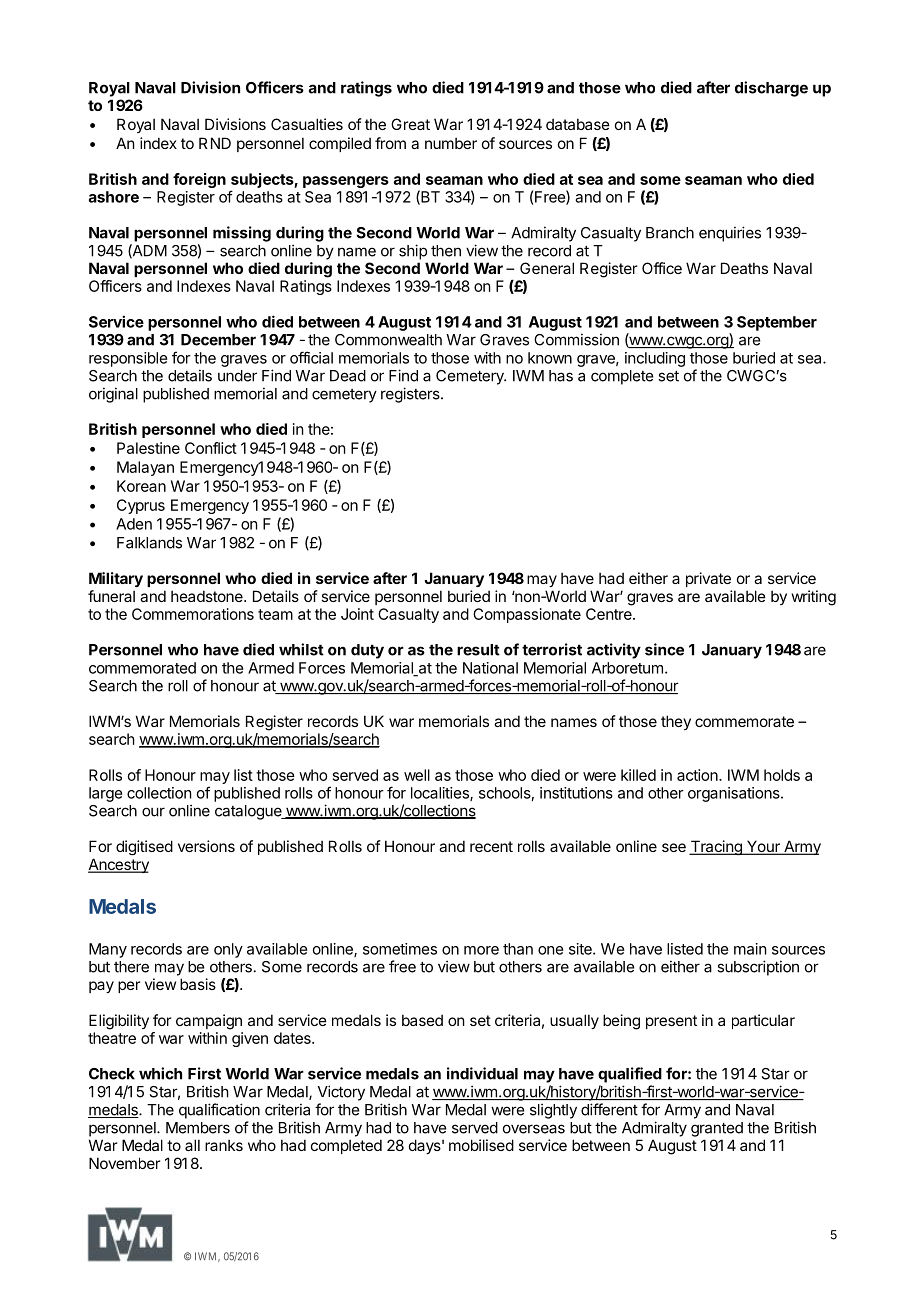 The width and height of the image is (924, 1308). What do you see at coordinates (215, 143) in the image?
I see `RND` at bounding box center [215, 143].
